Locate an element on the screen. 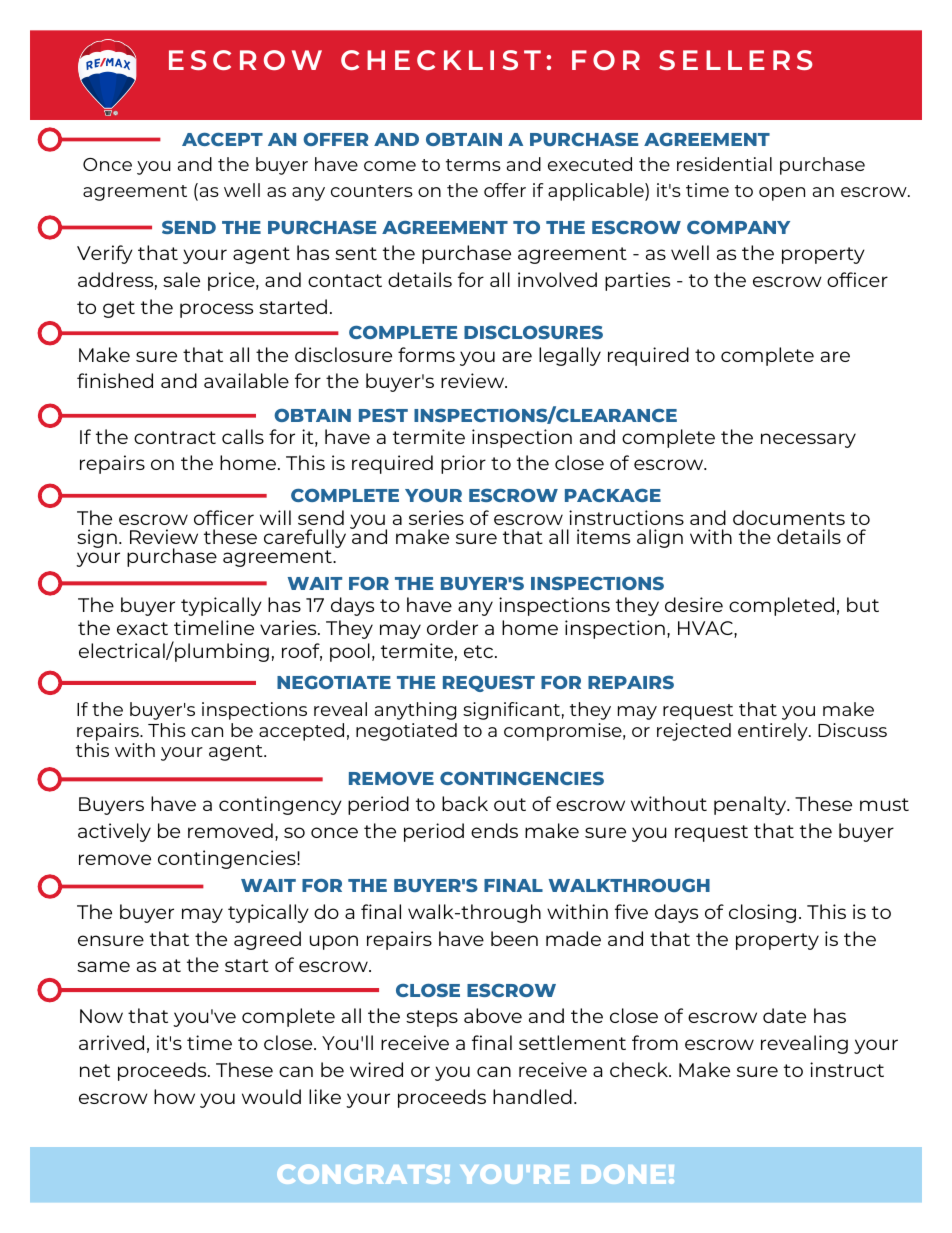 The image size is (952, 1233). handled is located at coordinates (532, 1096).
